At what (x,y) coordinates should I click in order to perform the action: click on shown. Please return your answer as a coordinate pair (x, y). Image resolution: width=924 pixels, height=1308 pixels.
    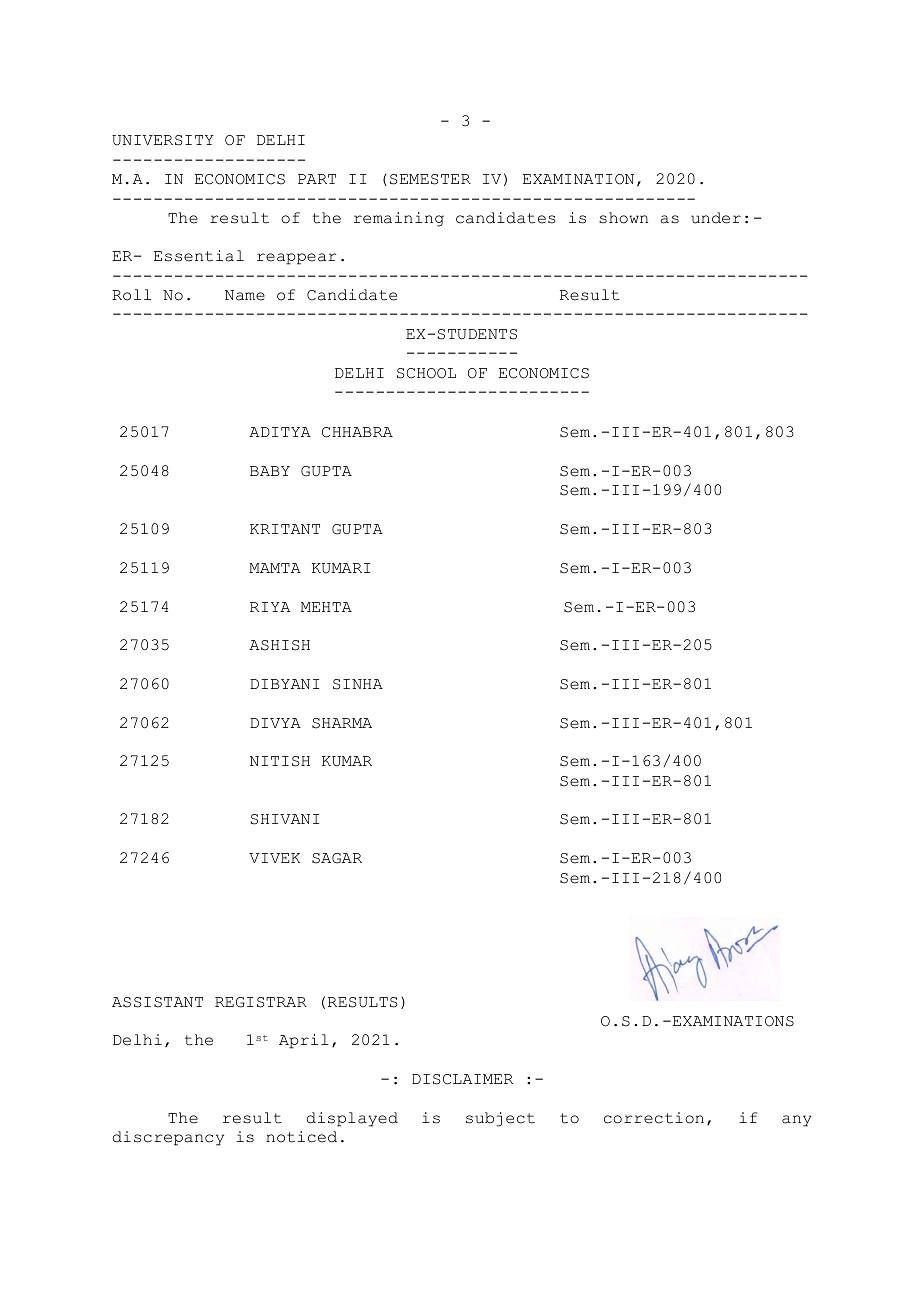
    Looking at the image, I should click on (623, 218).
